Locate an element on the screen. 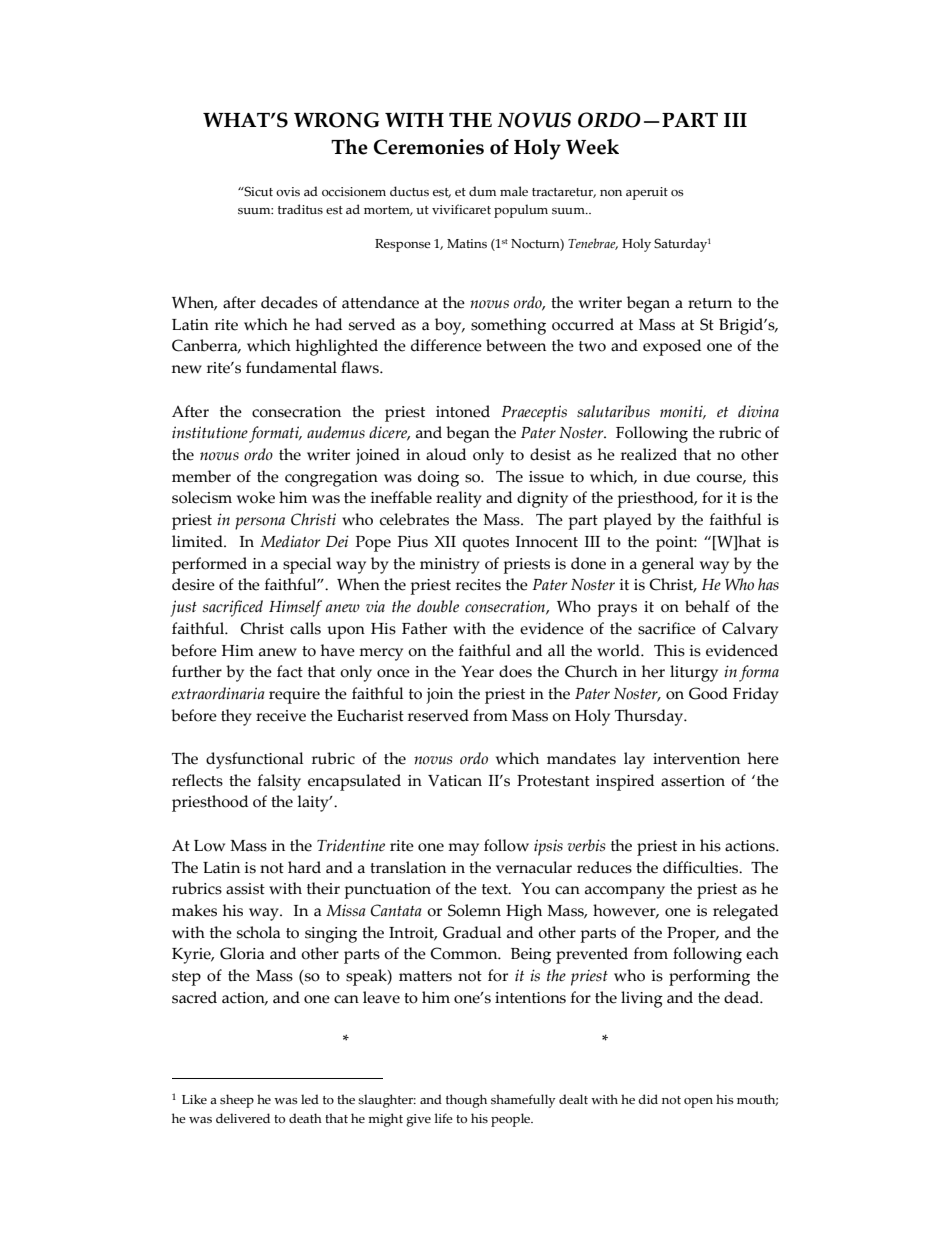 The height and width of the screenshot is (1233, 952). ovis is located at coordinates (288, 191).
